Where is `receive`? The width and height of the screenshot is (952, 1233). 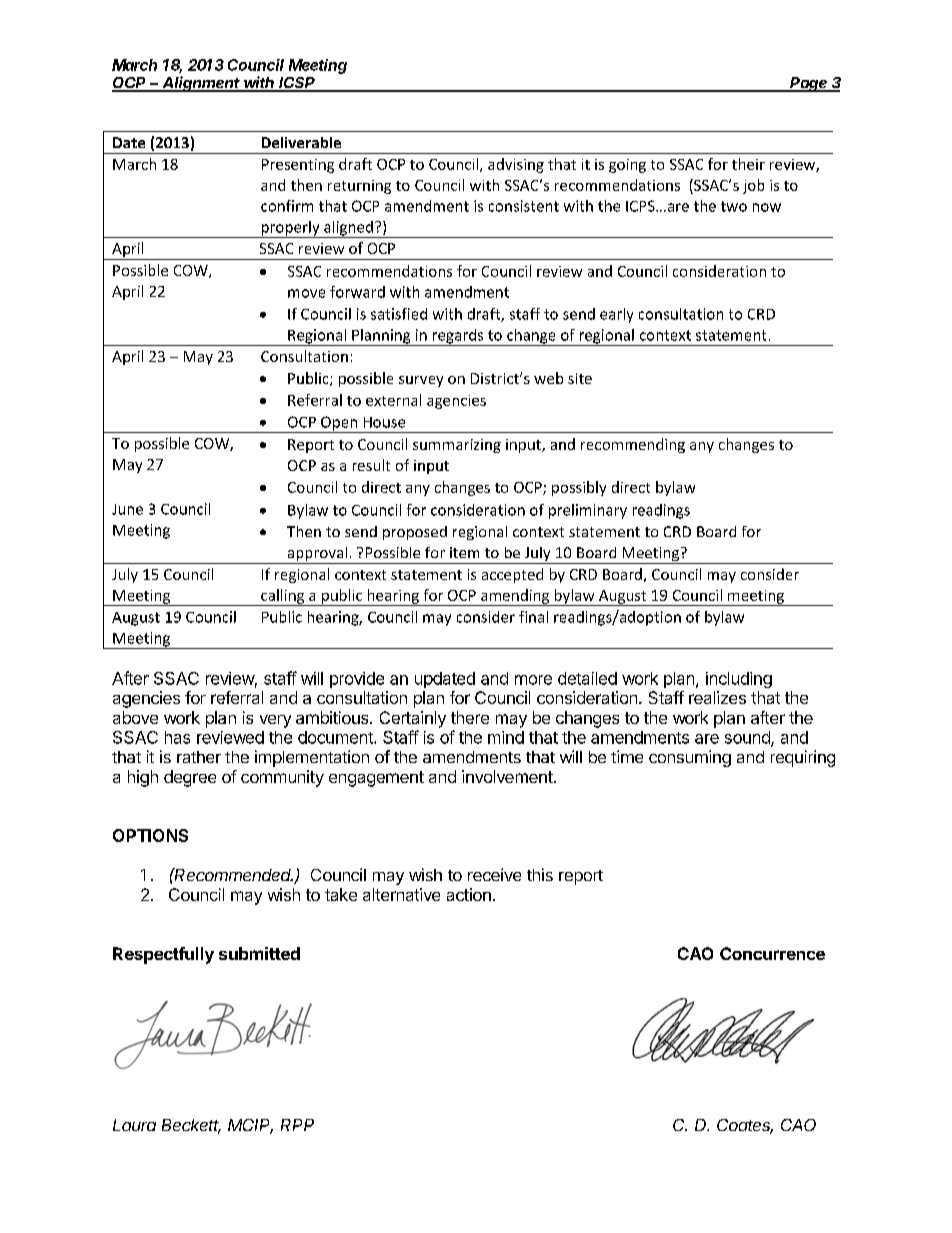 receive is located at coordinates (494, 874).
